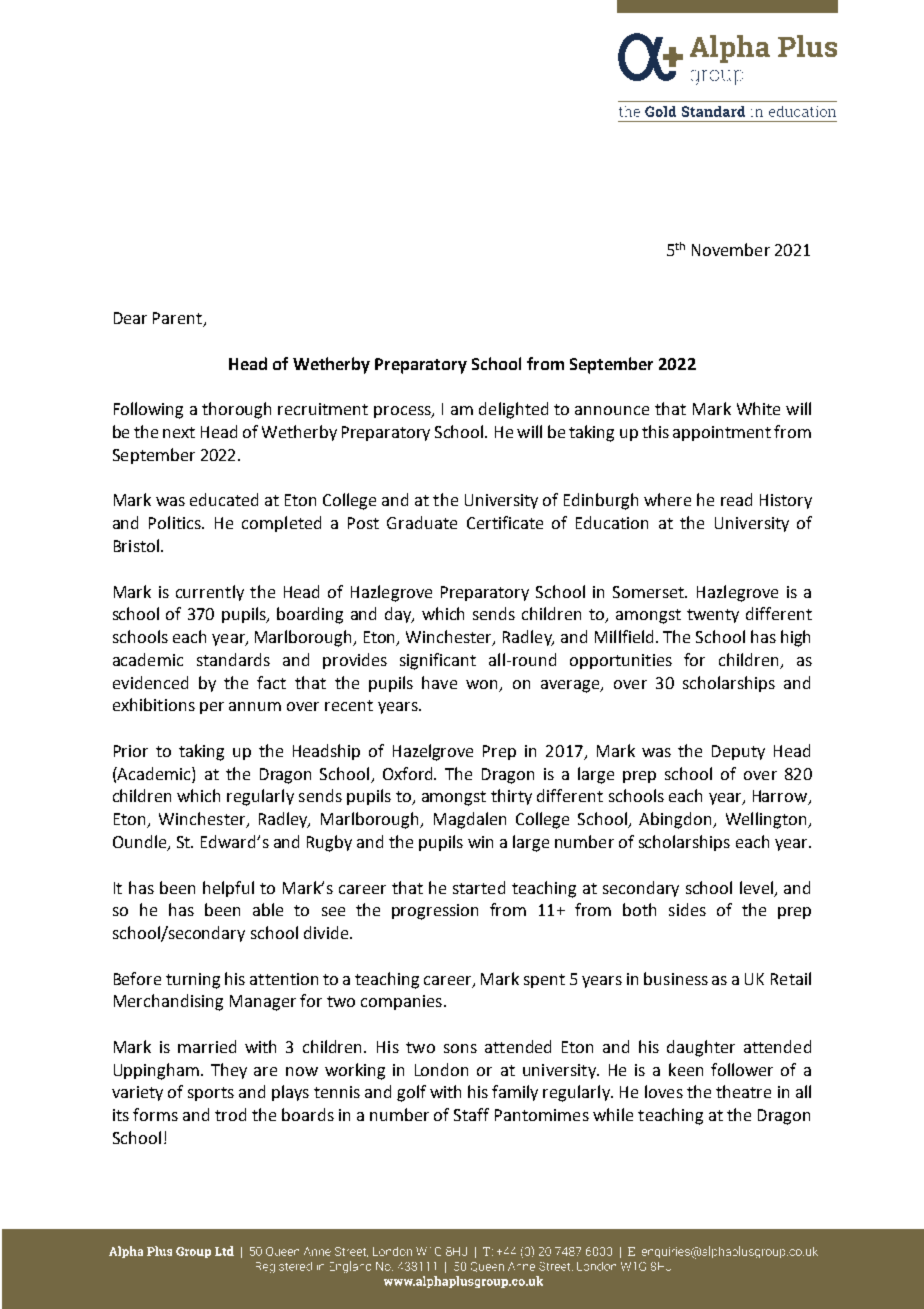 The width and height of the document is (924, 1309). What do you see at coordinates (511, 797) in the document?
I see `thirty` at bounding box center [511, 797].
